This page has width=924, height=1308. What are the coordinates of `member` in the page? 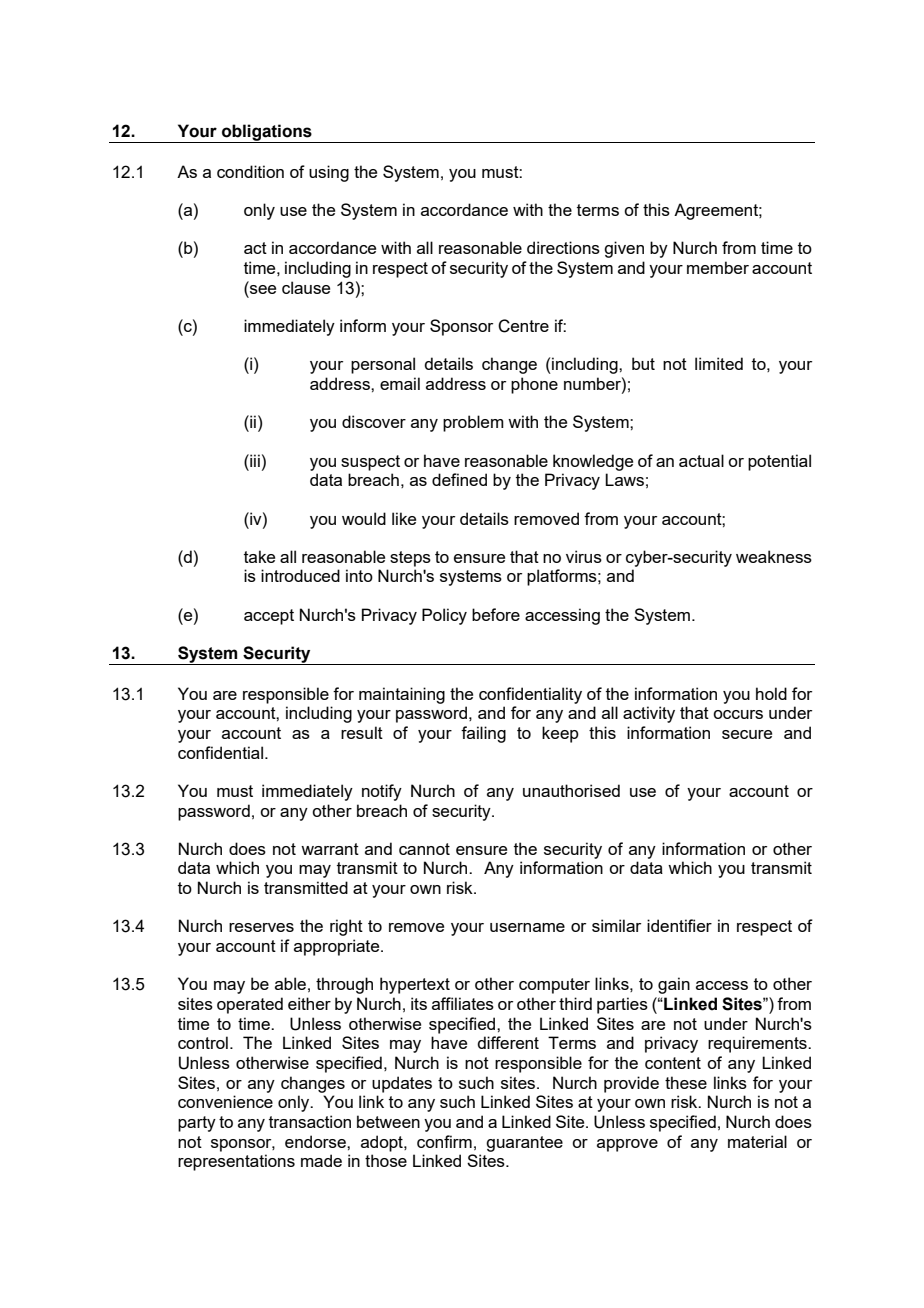 It's located at (718, 267).
